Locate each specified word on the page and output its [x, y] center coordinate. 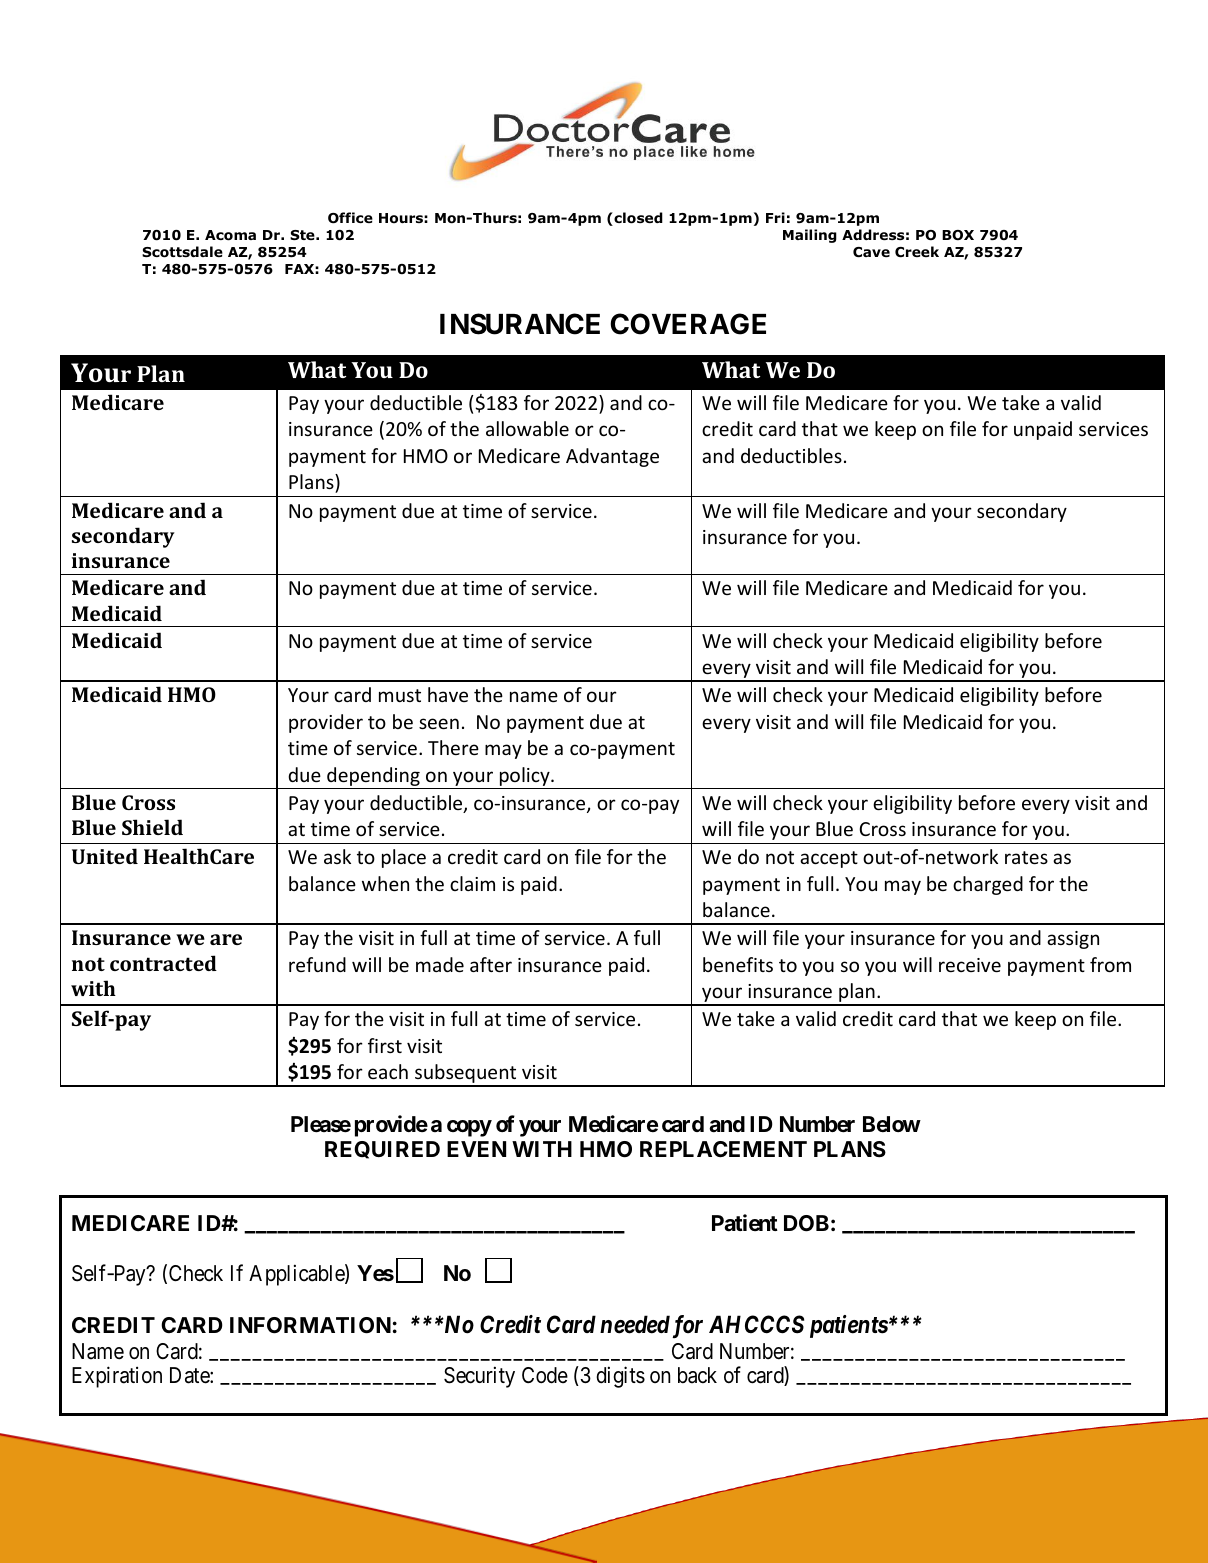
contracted [163, 963]
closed [637, 219]
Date [190, 1375]
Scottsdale [182, 252]
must [400, 695]
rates [1026, 857]
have [448, 694]
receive [970, 965]
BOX [958, 235]
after [491, 964]
